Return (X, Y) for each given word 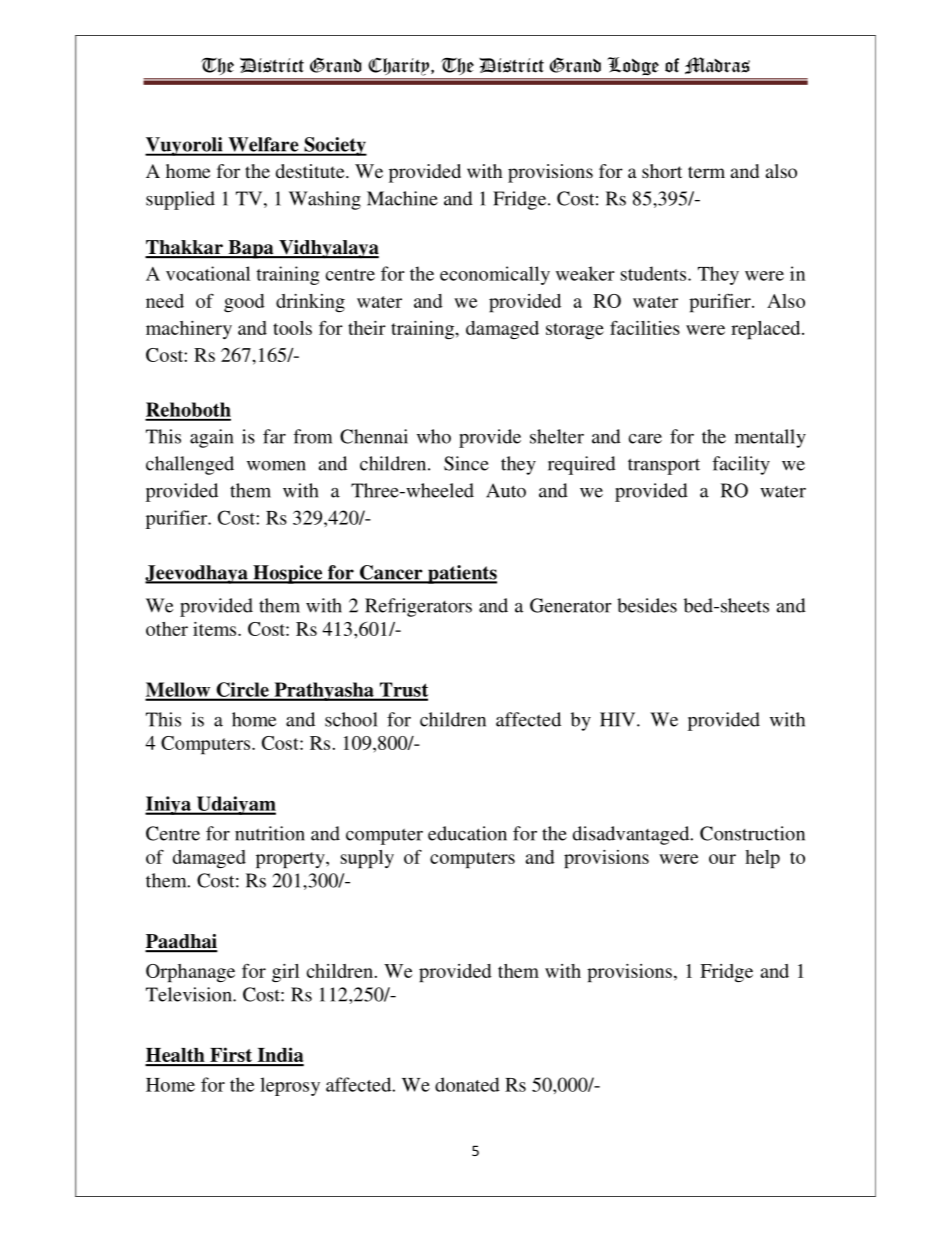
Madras (717, 65)
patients (461, 574)
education (467, 833)
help (762, 859)
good (244, 303)
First (231, 1056)
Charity (400, 66)
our (722, 859)
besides (647, 605)
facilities (645, 327)
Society (334, 146)
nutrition (270, 833)
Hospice (288, 574)
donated (467, 1084)
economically (495, 275)
